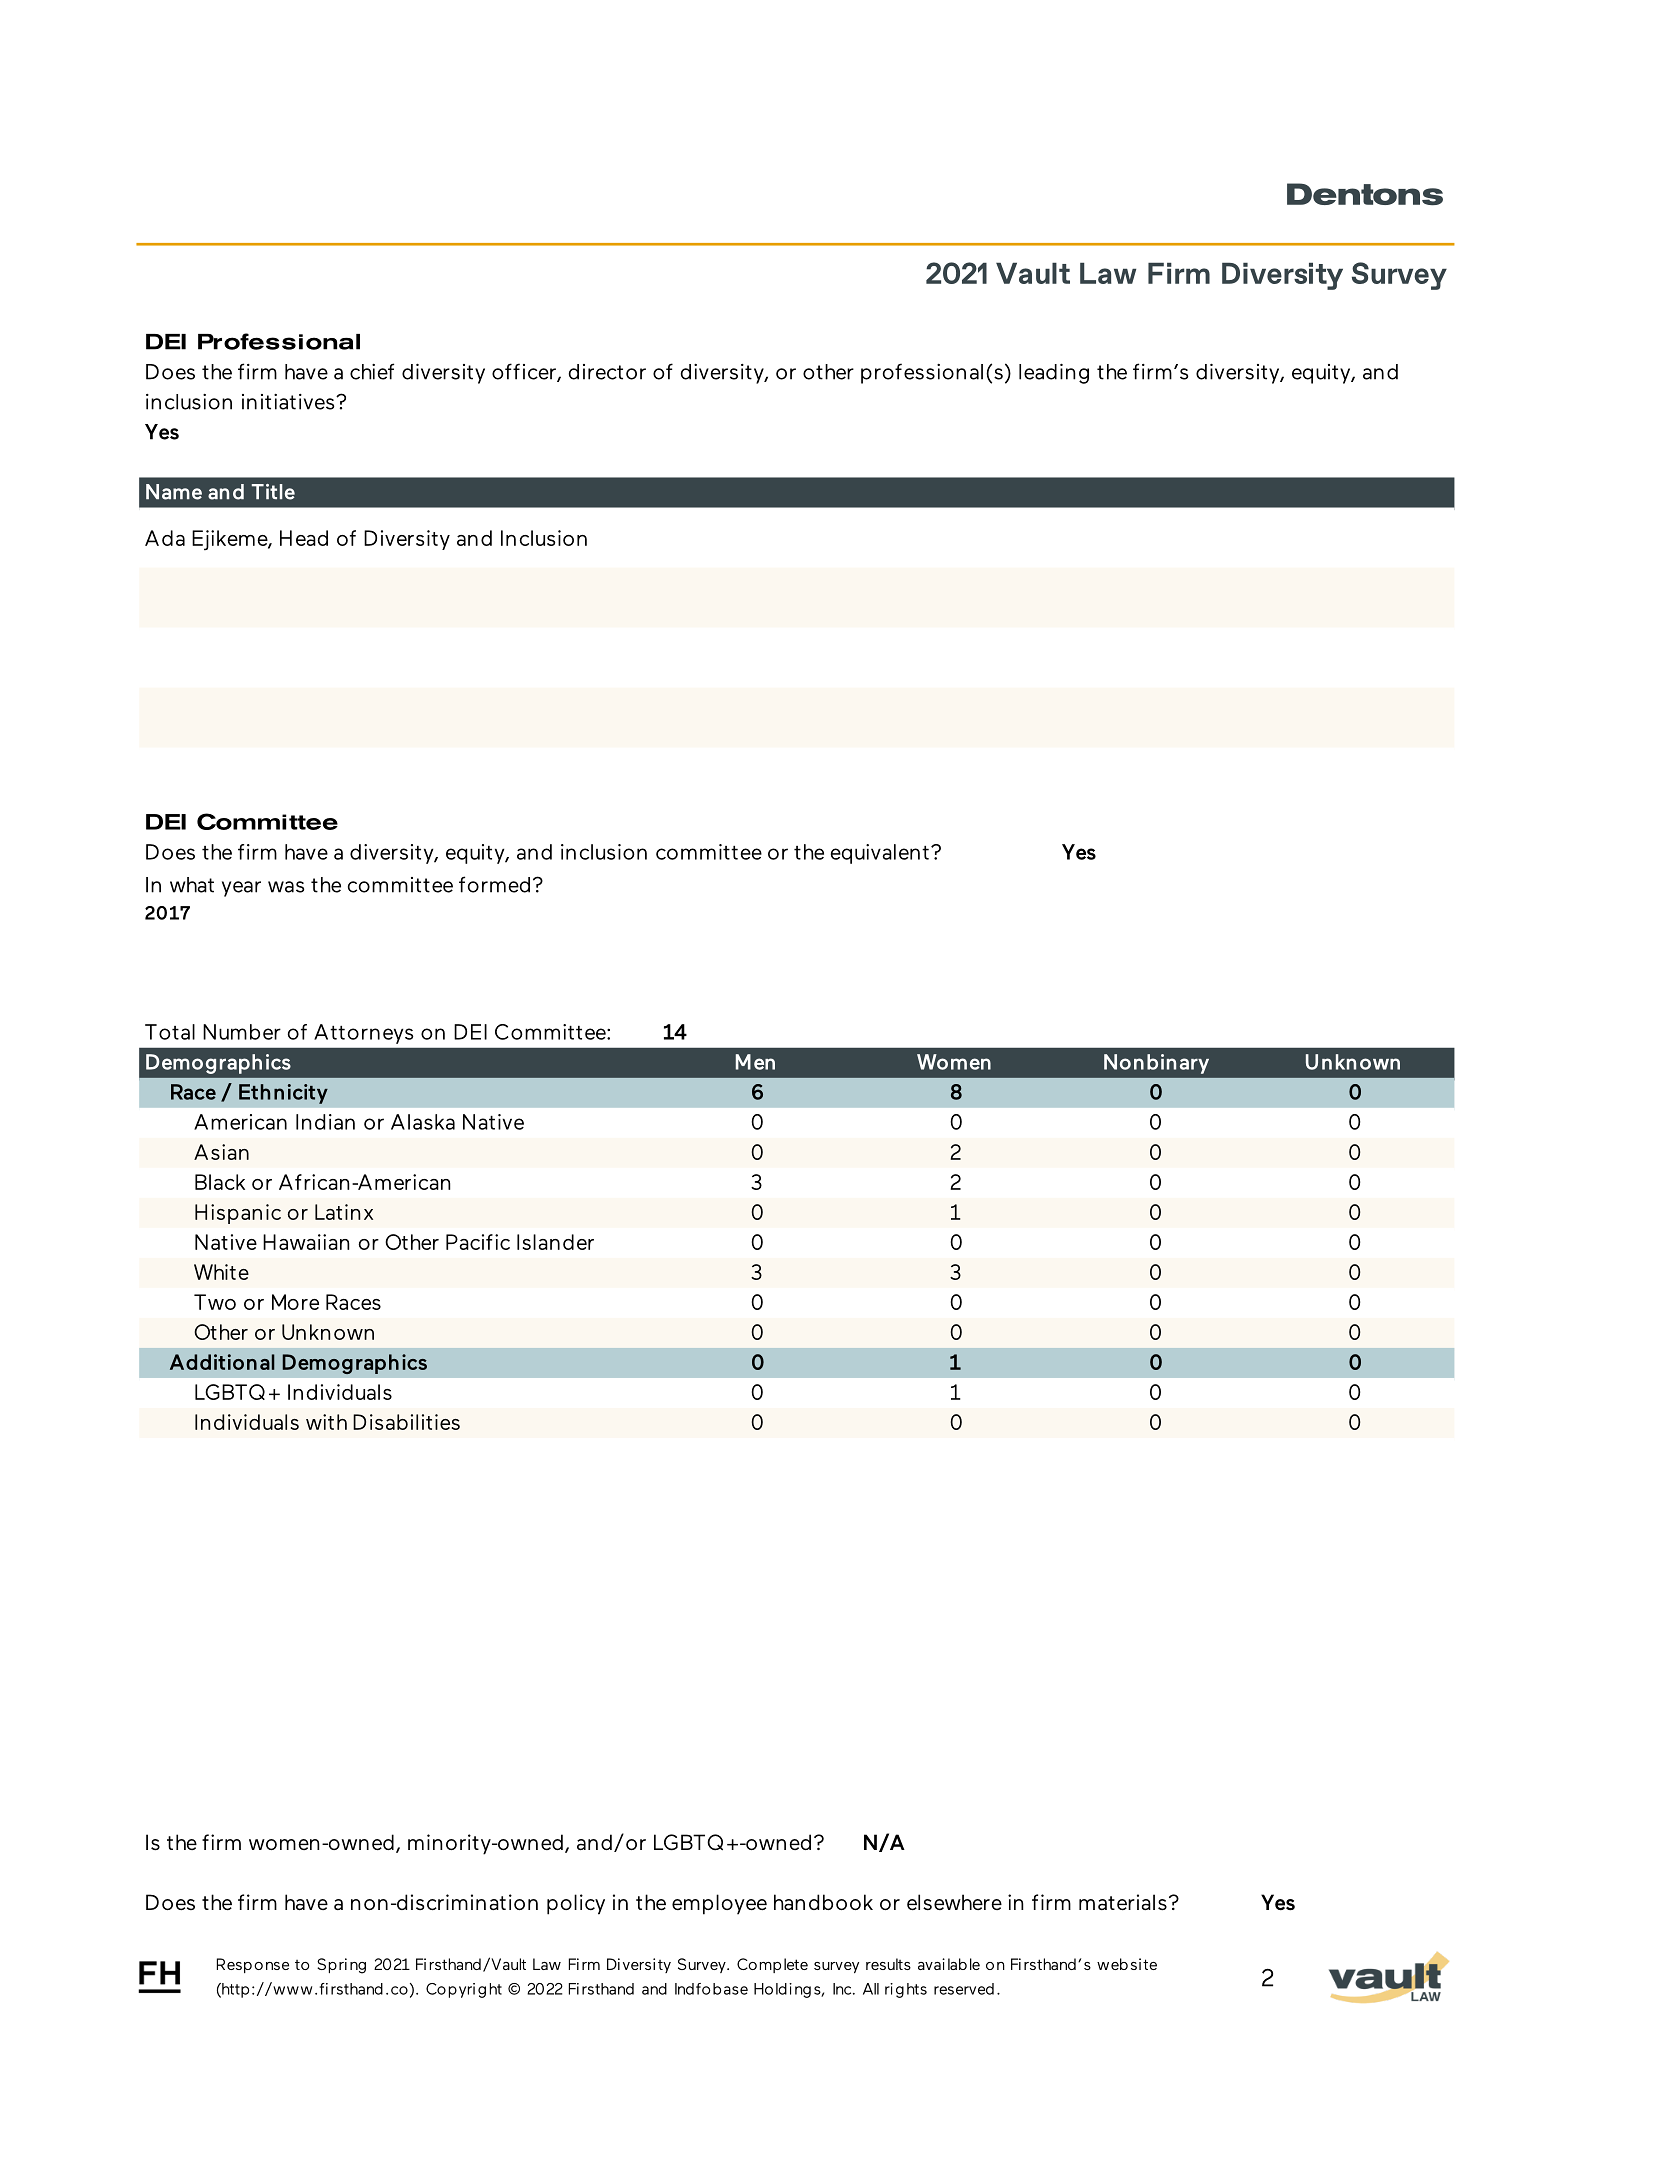  What do you see at coordinates (406, 1422) in the screenshot?
I see `Disabilities` at bounding box center [406, 1422].
